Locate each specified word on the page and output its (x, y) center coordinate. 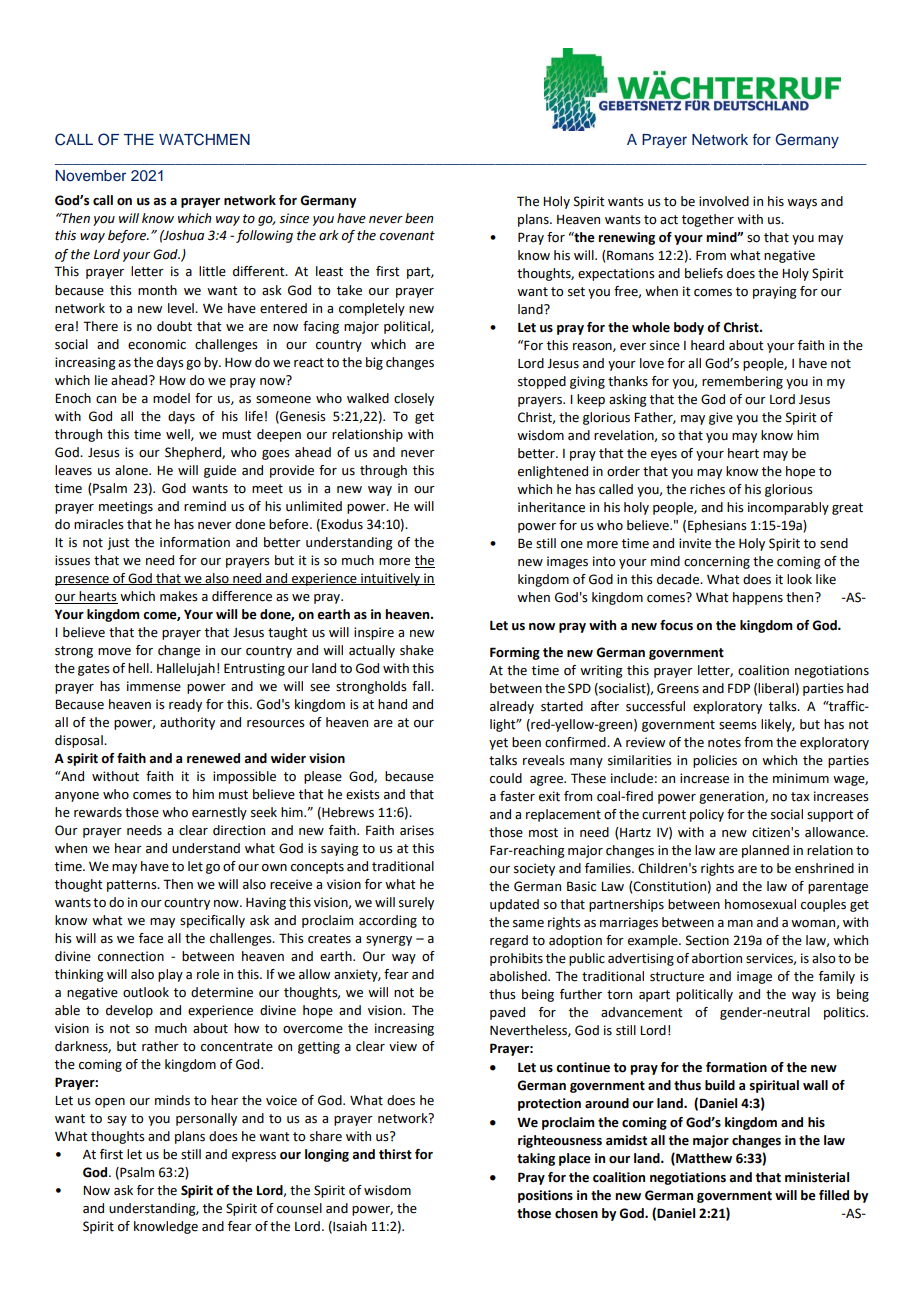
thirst (395, 1154)
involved (724, 201)
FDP (739, 688)
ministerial (817, 1177)
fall (422, 686)
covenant (407, 236)
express (254, 1157)
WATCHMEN (204, 139)
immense (154, 686)
